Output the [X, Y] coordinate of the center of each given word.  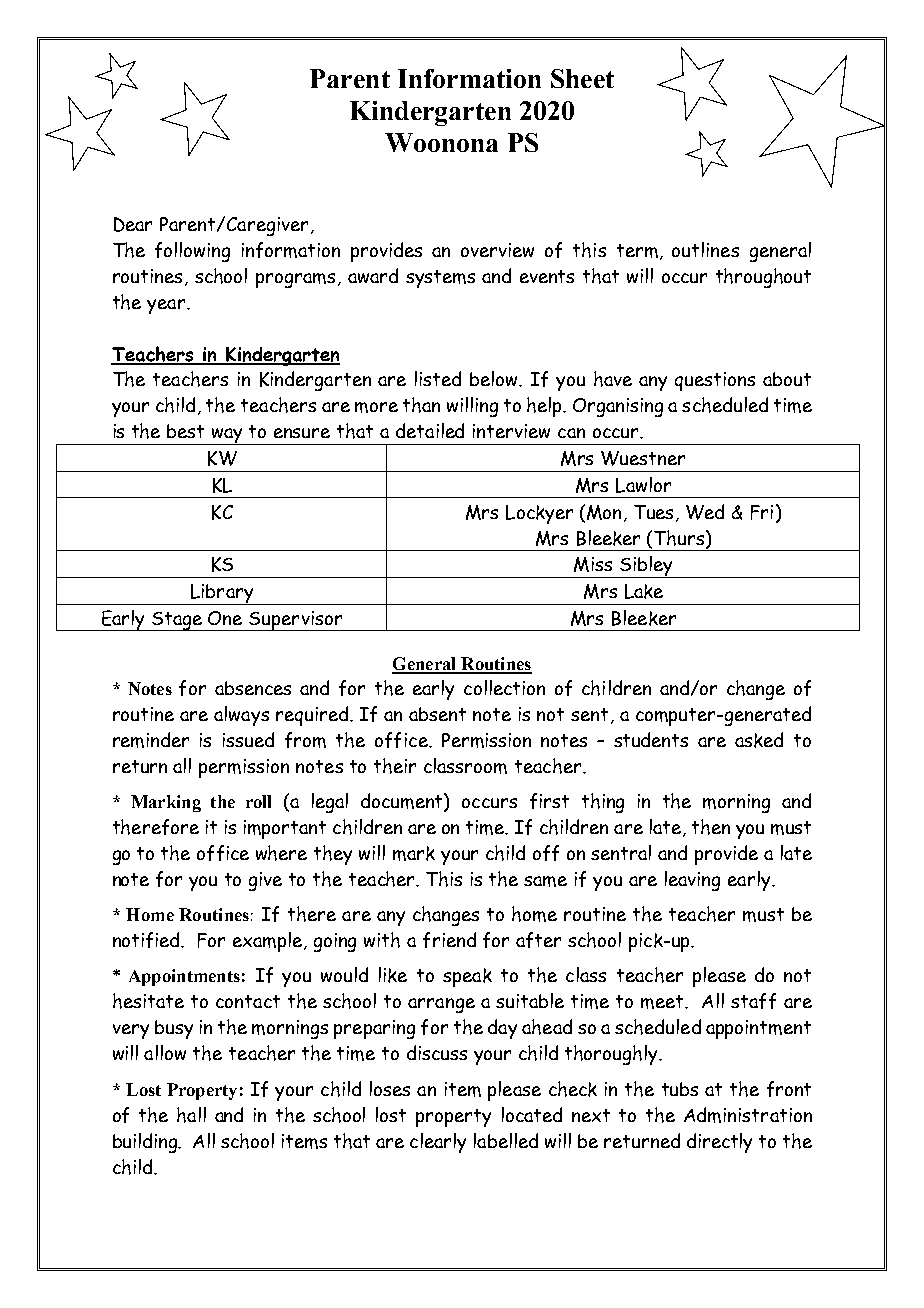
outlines [705, 249]
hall [191, 1115]
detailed [430, 430]
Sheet [582, 78]
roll [258, 801]
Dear [133, 224]
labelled [506, 1140]
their [395, 766]
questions [715, 381]
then [711, 827]
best [185, 431]
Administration [748, 1115]
